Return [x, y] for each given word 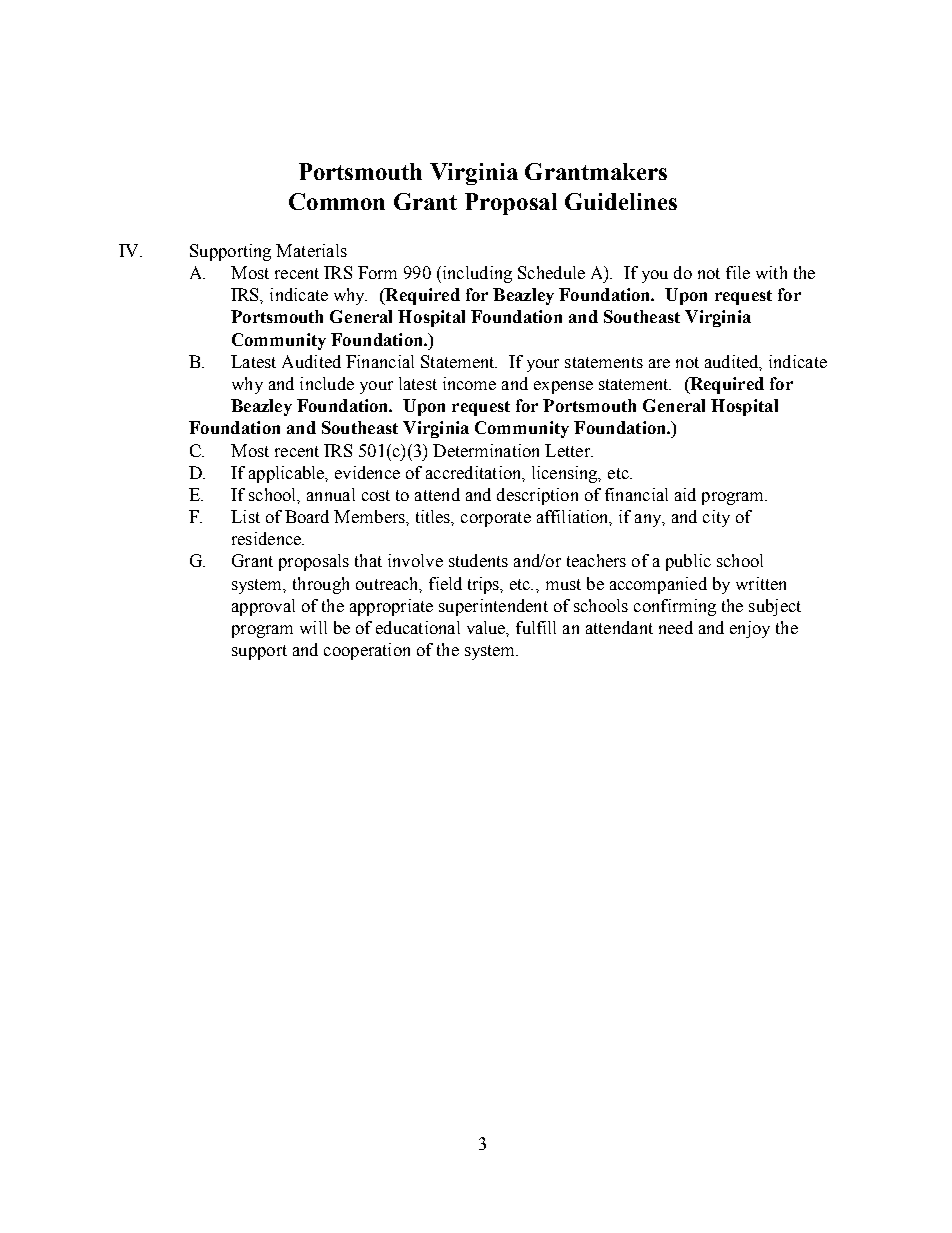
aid [685, 494]
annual [331, 494]
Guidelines [621, 201]
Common [337, 201]
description [537, 496]
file [738, 272]
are [659, 363]
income [469, 383]
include [327, 383]
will [313, 627]
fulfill [536, 627]
